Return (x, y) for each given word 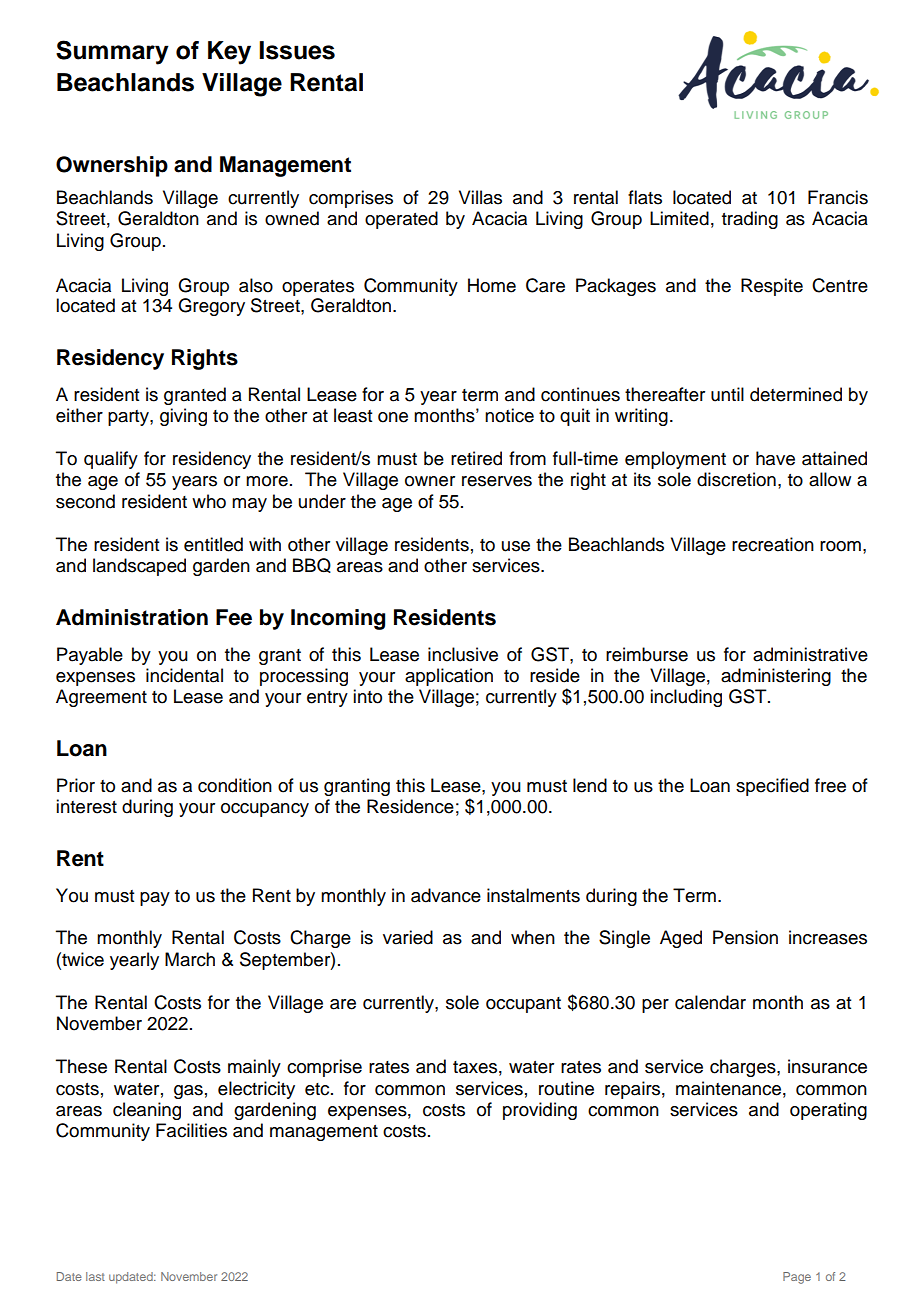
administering (776, 677)
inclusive (463, 654)
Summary (112, 52)
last (95, 1276)
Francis (838, 197)
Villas (480, 197)
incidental (184, 675)
